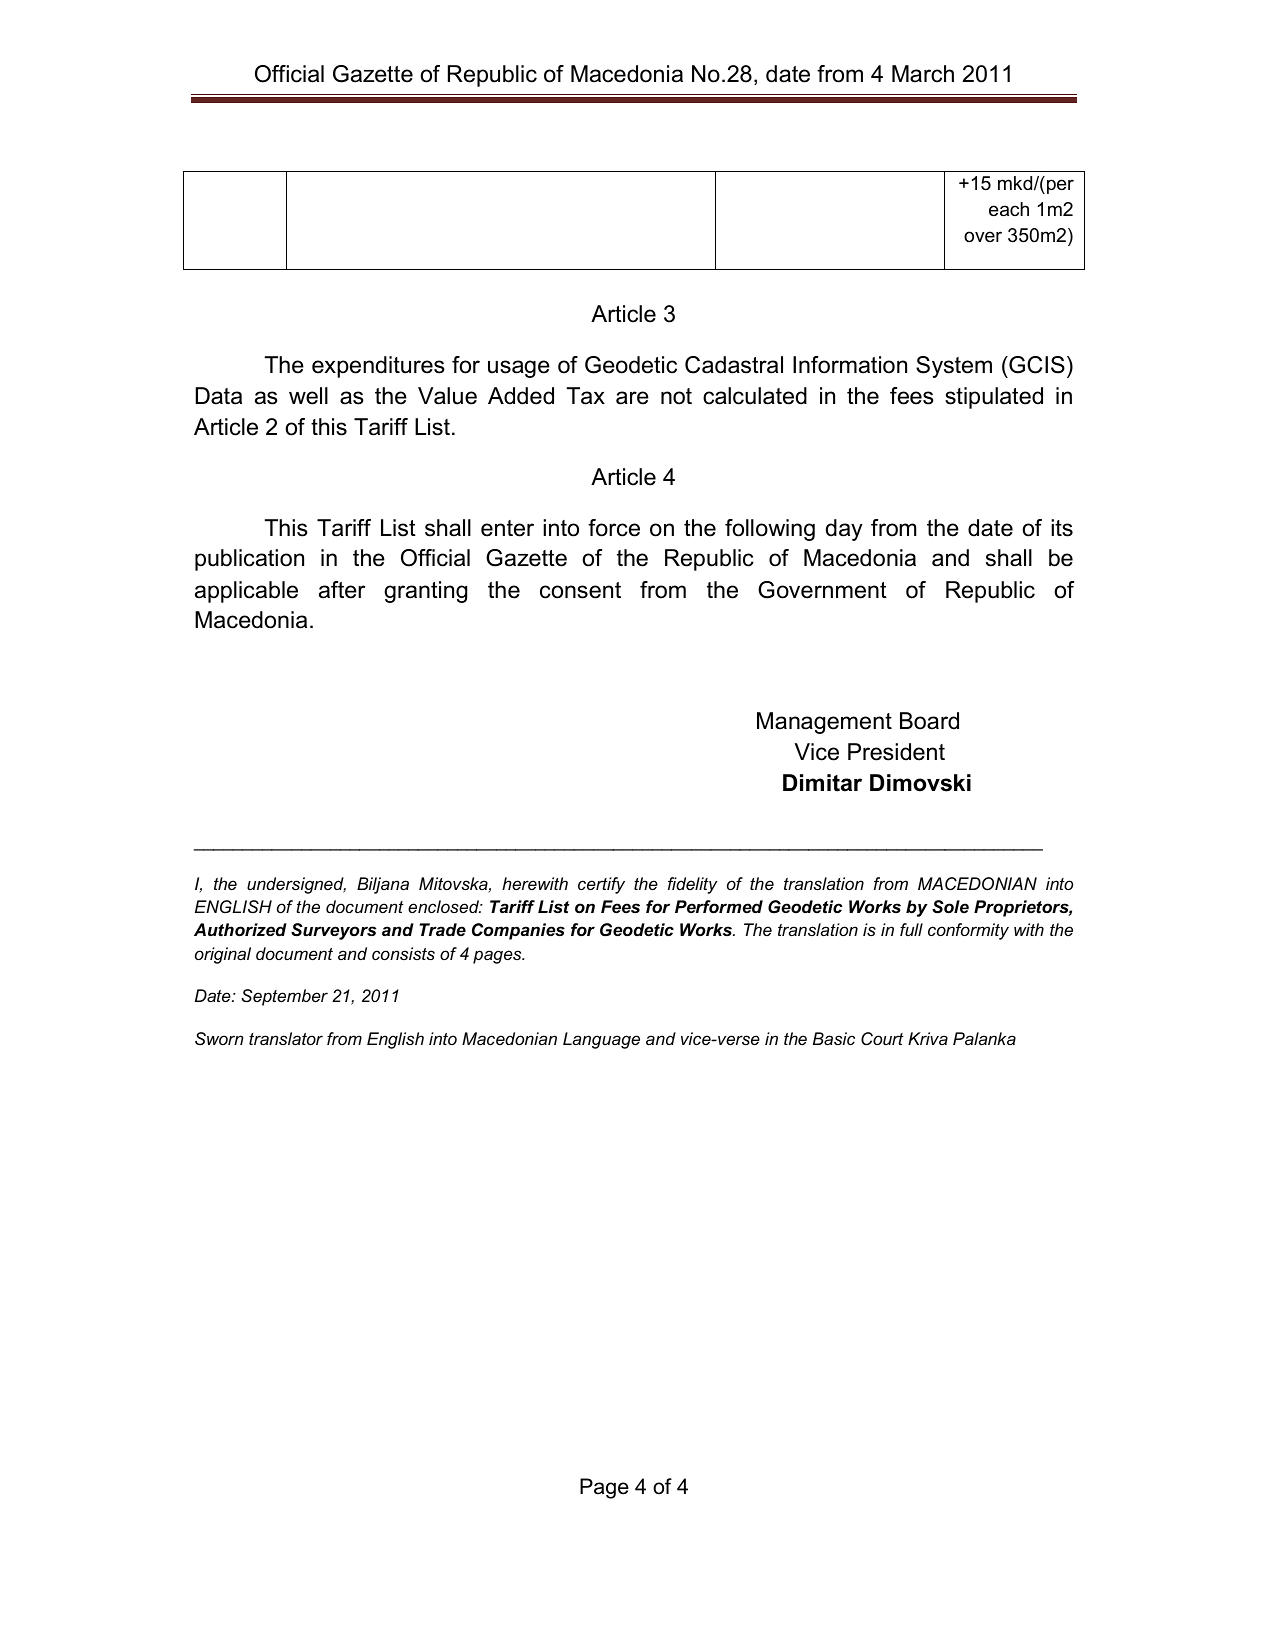 The width and height of the document is (1269, 1642). Describe the element at coordinates (219, 396) in the document. I see `Data` at that location.
